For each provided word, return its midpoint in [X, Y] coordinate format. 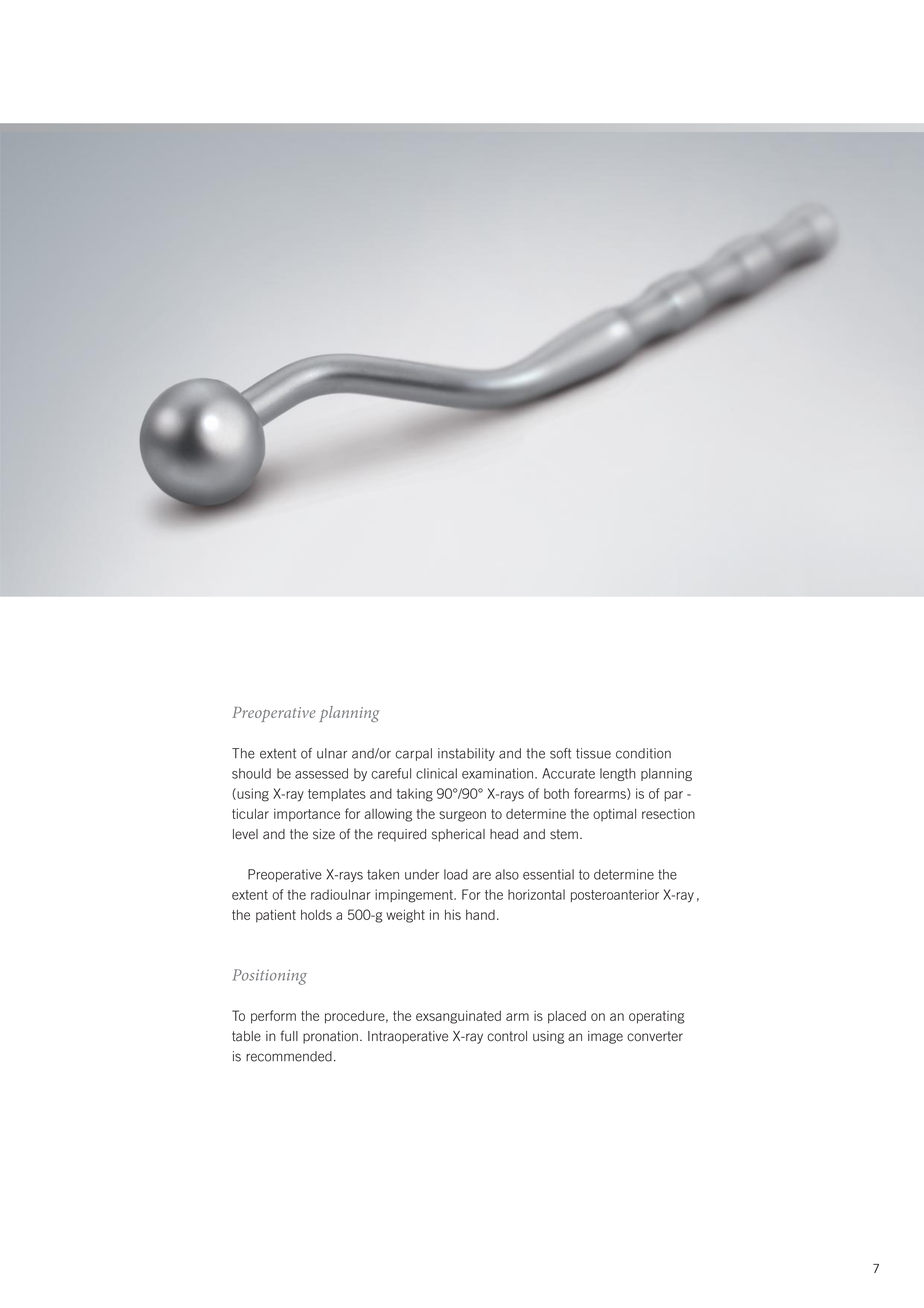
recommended [289, 1056]
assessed [321, 773]
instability [466, 754]
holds [316, 915]
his [453, 914]
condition [643, 753]
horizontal [536, 894]
